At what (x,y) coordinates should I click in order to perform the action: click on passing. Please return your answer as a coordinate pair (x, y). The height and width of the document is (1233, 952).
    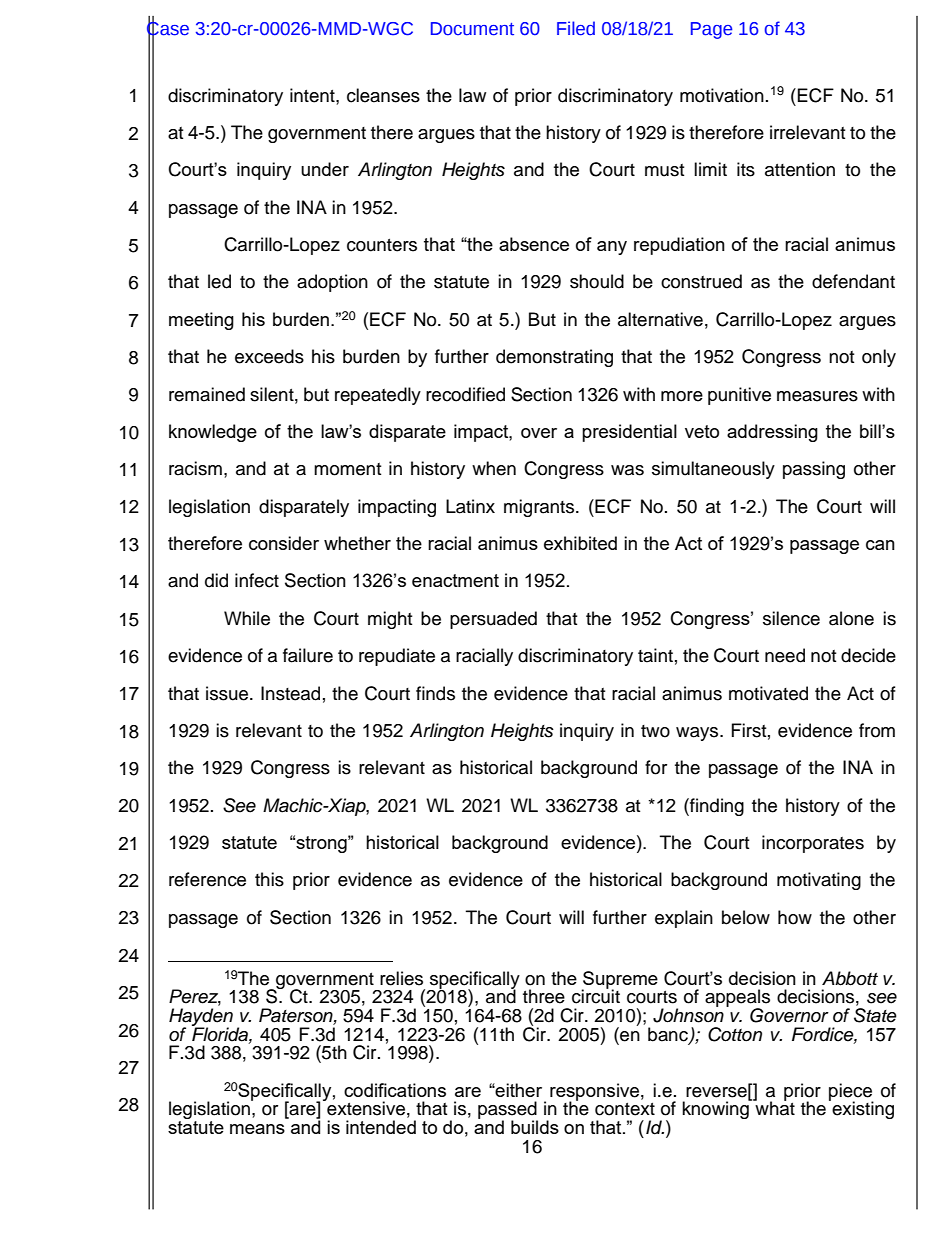
    Looking at the image, I should click on (814, 470).
